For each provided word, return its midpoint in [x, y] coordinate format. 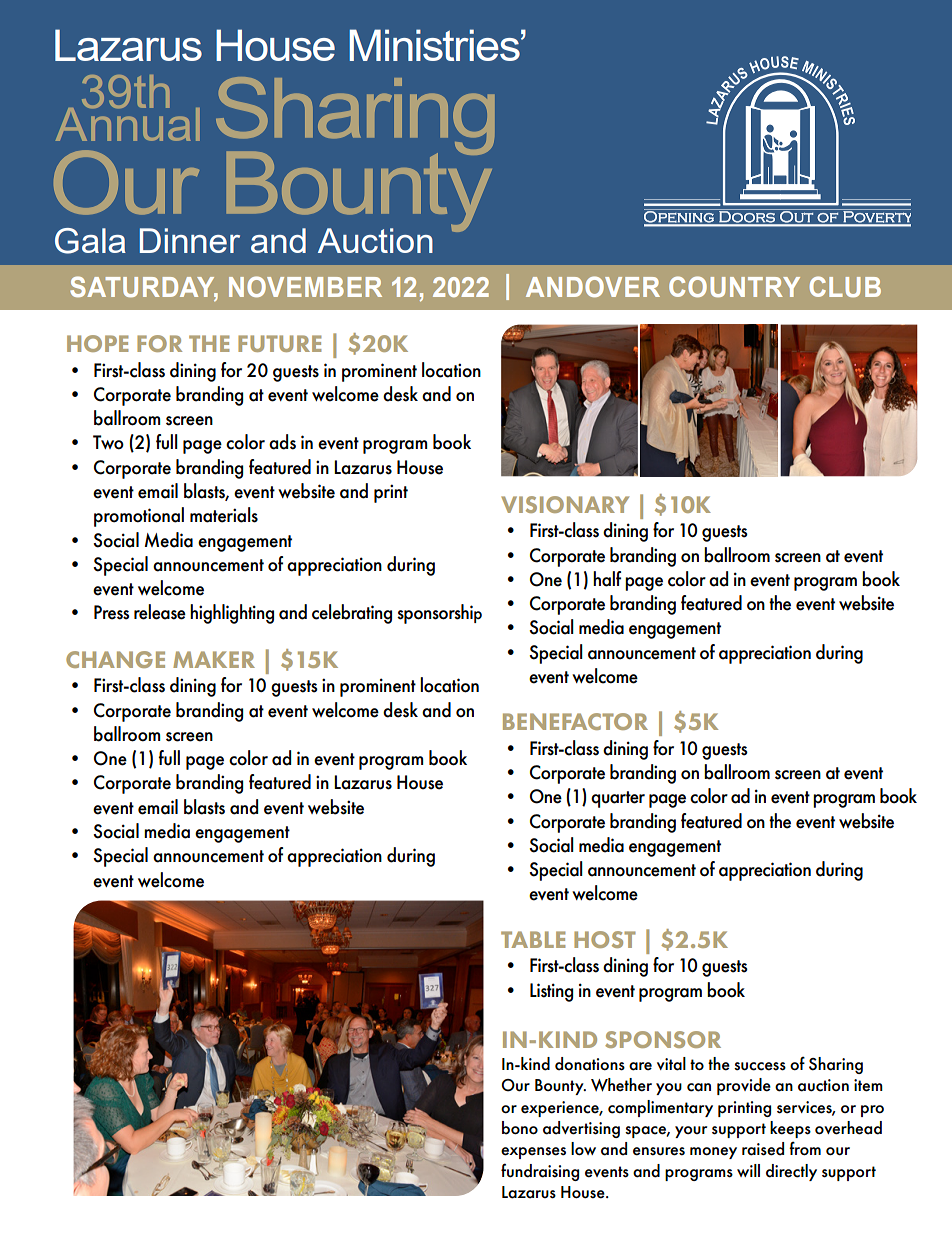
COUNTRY [734, 286]
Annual [128, 123]
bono [520, 1128]
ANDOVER [593, 286]
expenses [533, 1153]
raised [763, 1149]
